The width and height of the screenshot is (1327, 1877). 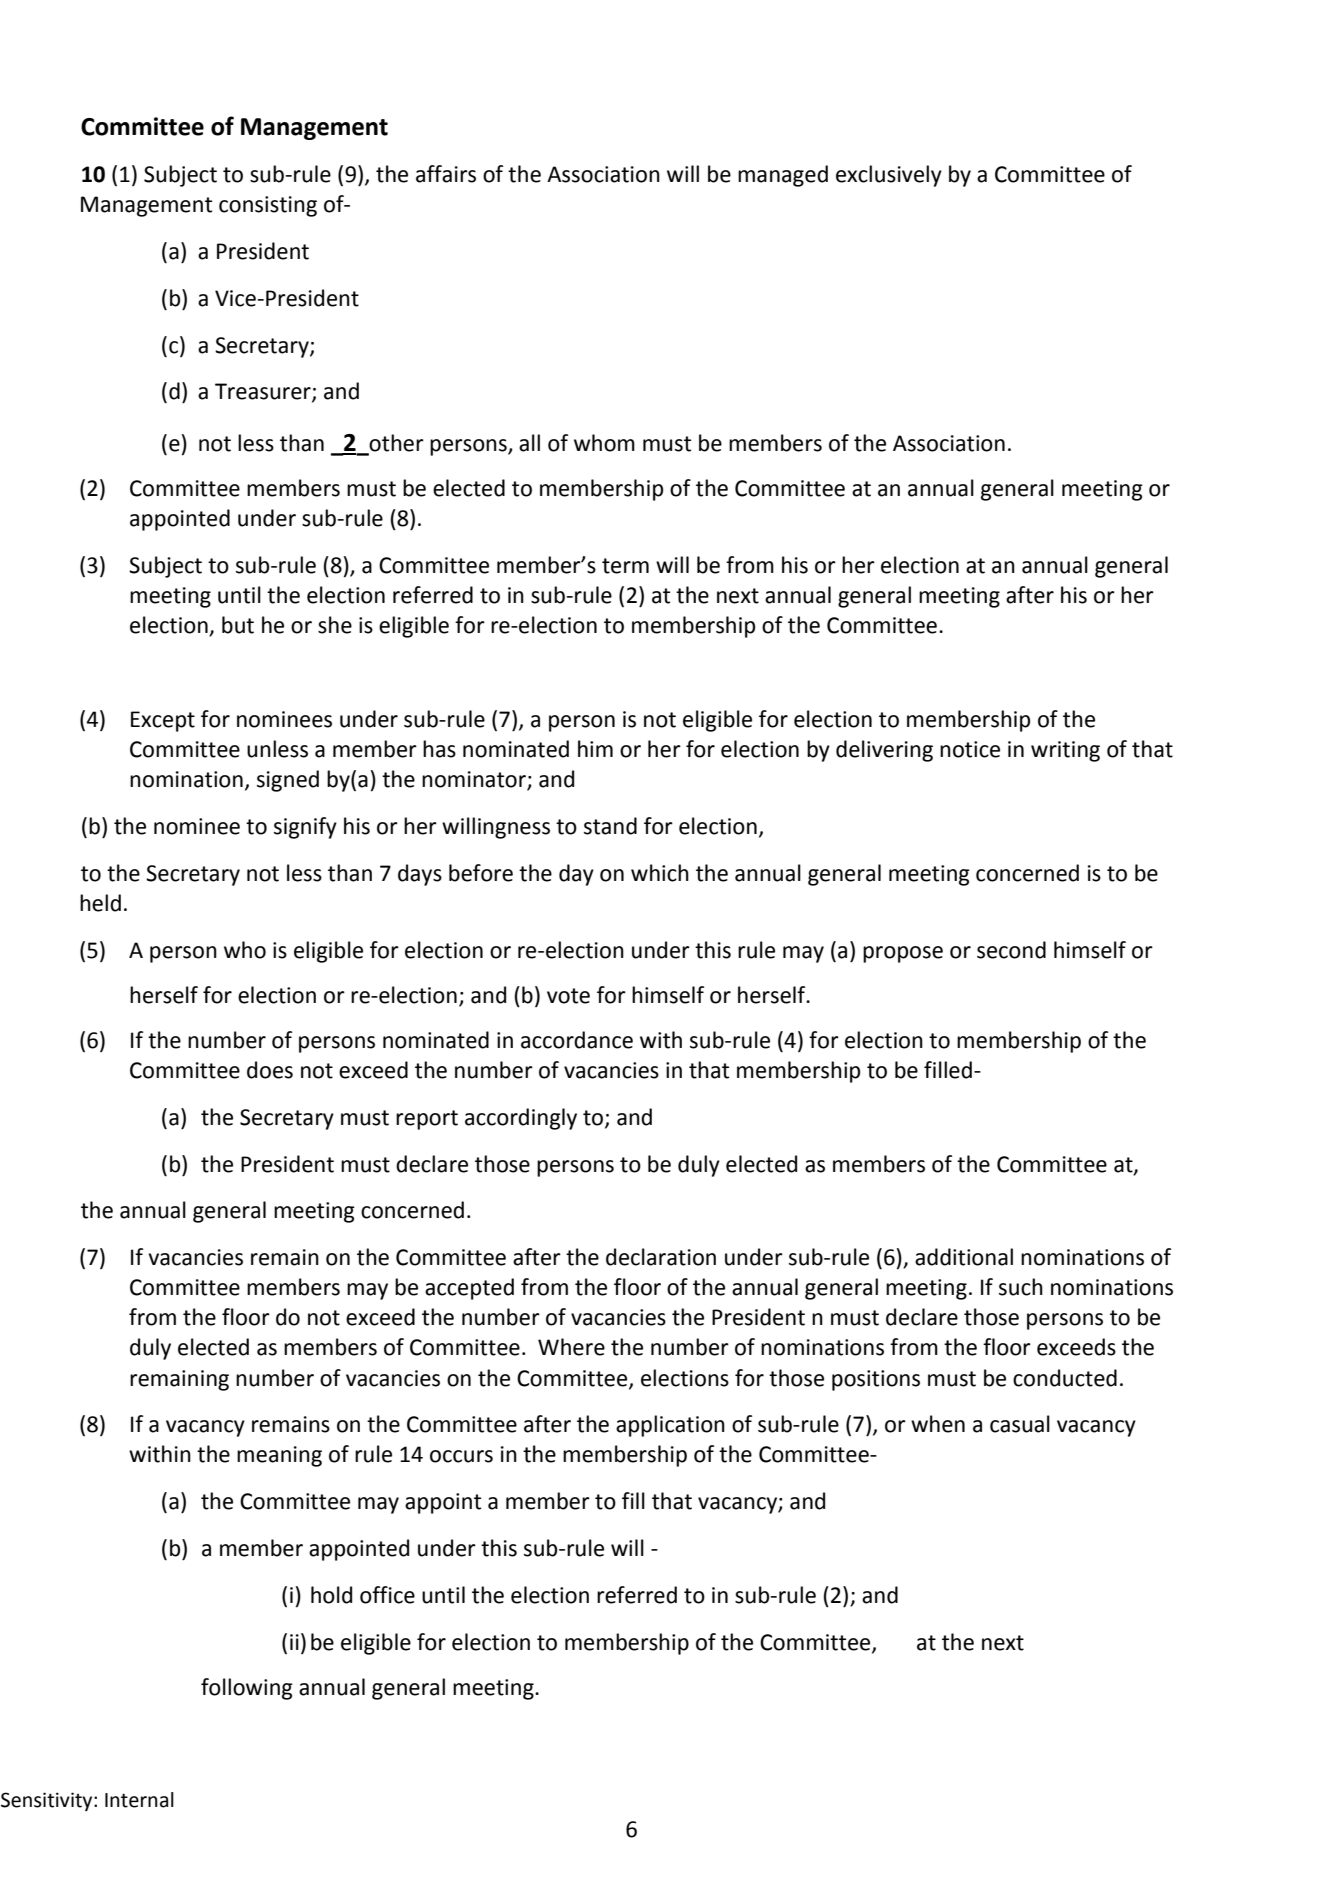 What do you see at coordinates (446, 174) in the screenshot?
I see `affairs` at bounding box center [446, 174].
